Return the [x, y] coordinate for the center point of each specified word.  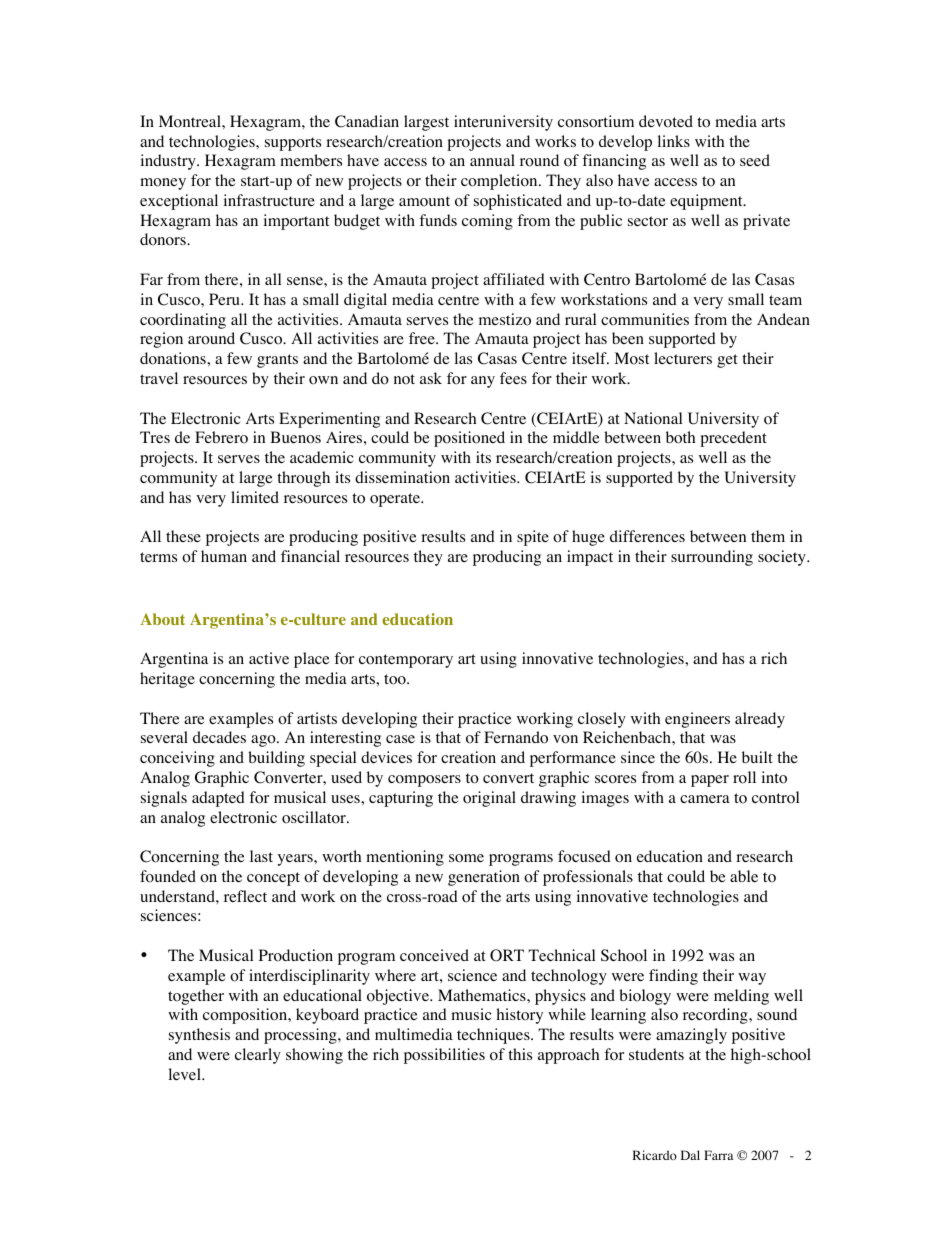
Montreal [191, 121]
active [269, 658]
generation [484, 878]
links [674, 141]
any [483, 382]
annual [492, 160]
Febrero [221, 437]
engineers [697, 720]
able [744, 876]
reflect [245, 896]
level [186, 1074]
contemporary [406, 661]
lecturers [683, 358]
